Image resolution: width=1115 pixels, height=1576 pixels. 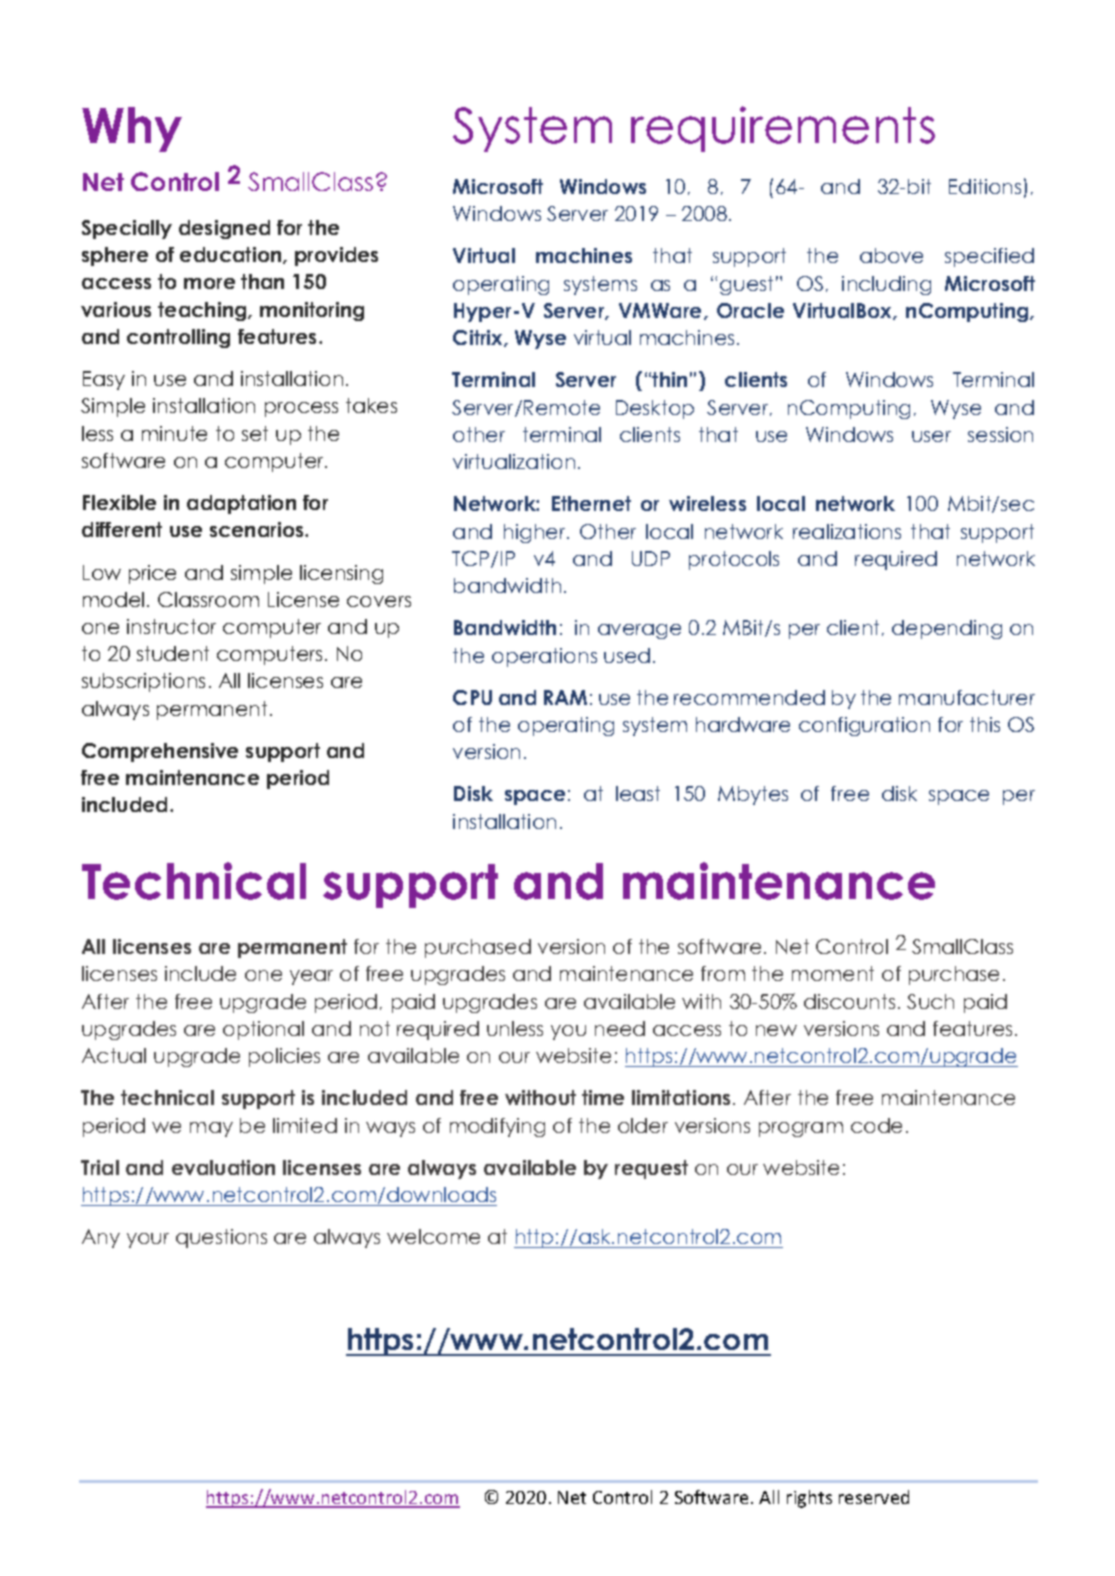 I want to click on configuration, so click(x=864, y=726).
